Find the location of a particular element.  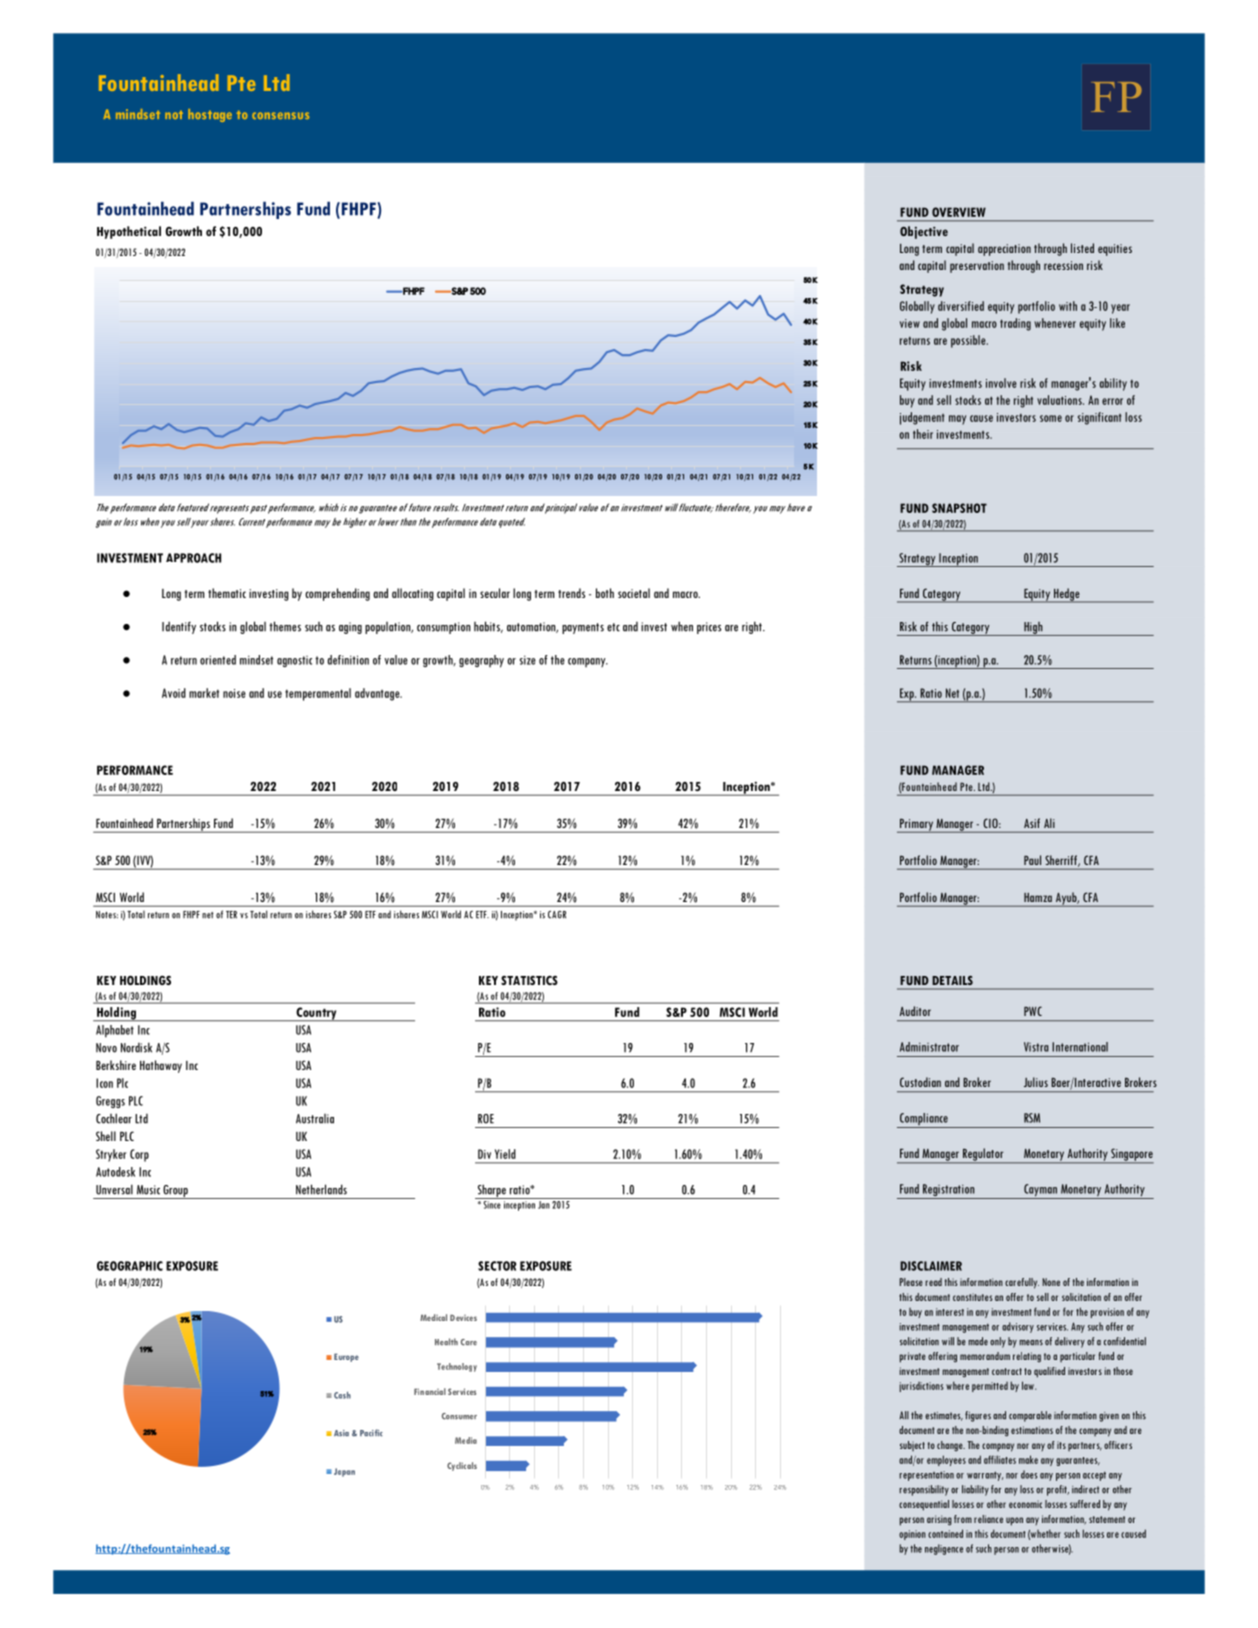

Julius is located at coordinates (1036, 1082).
